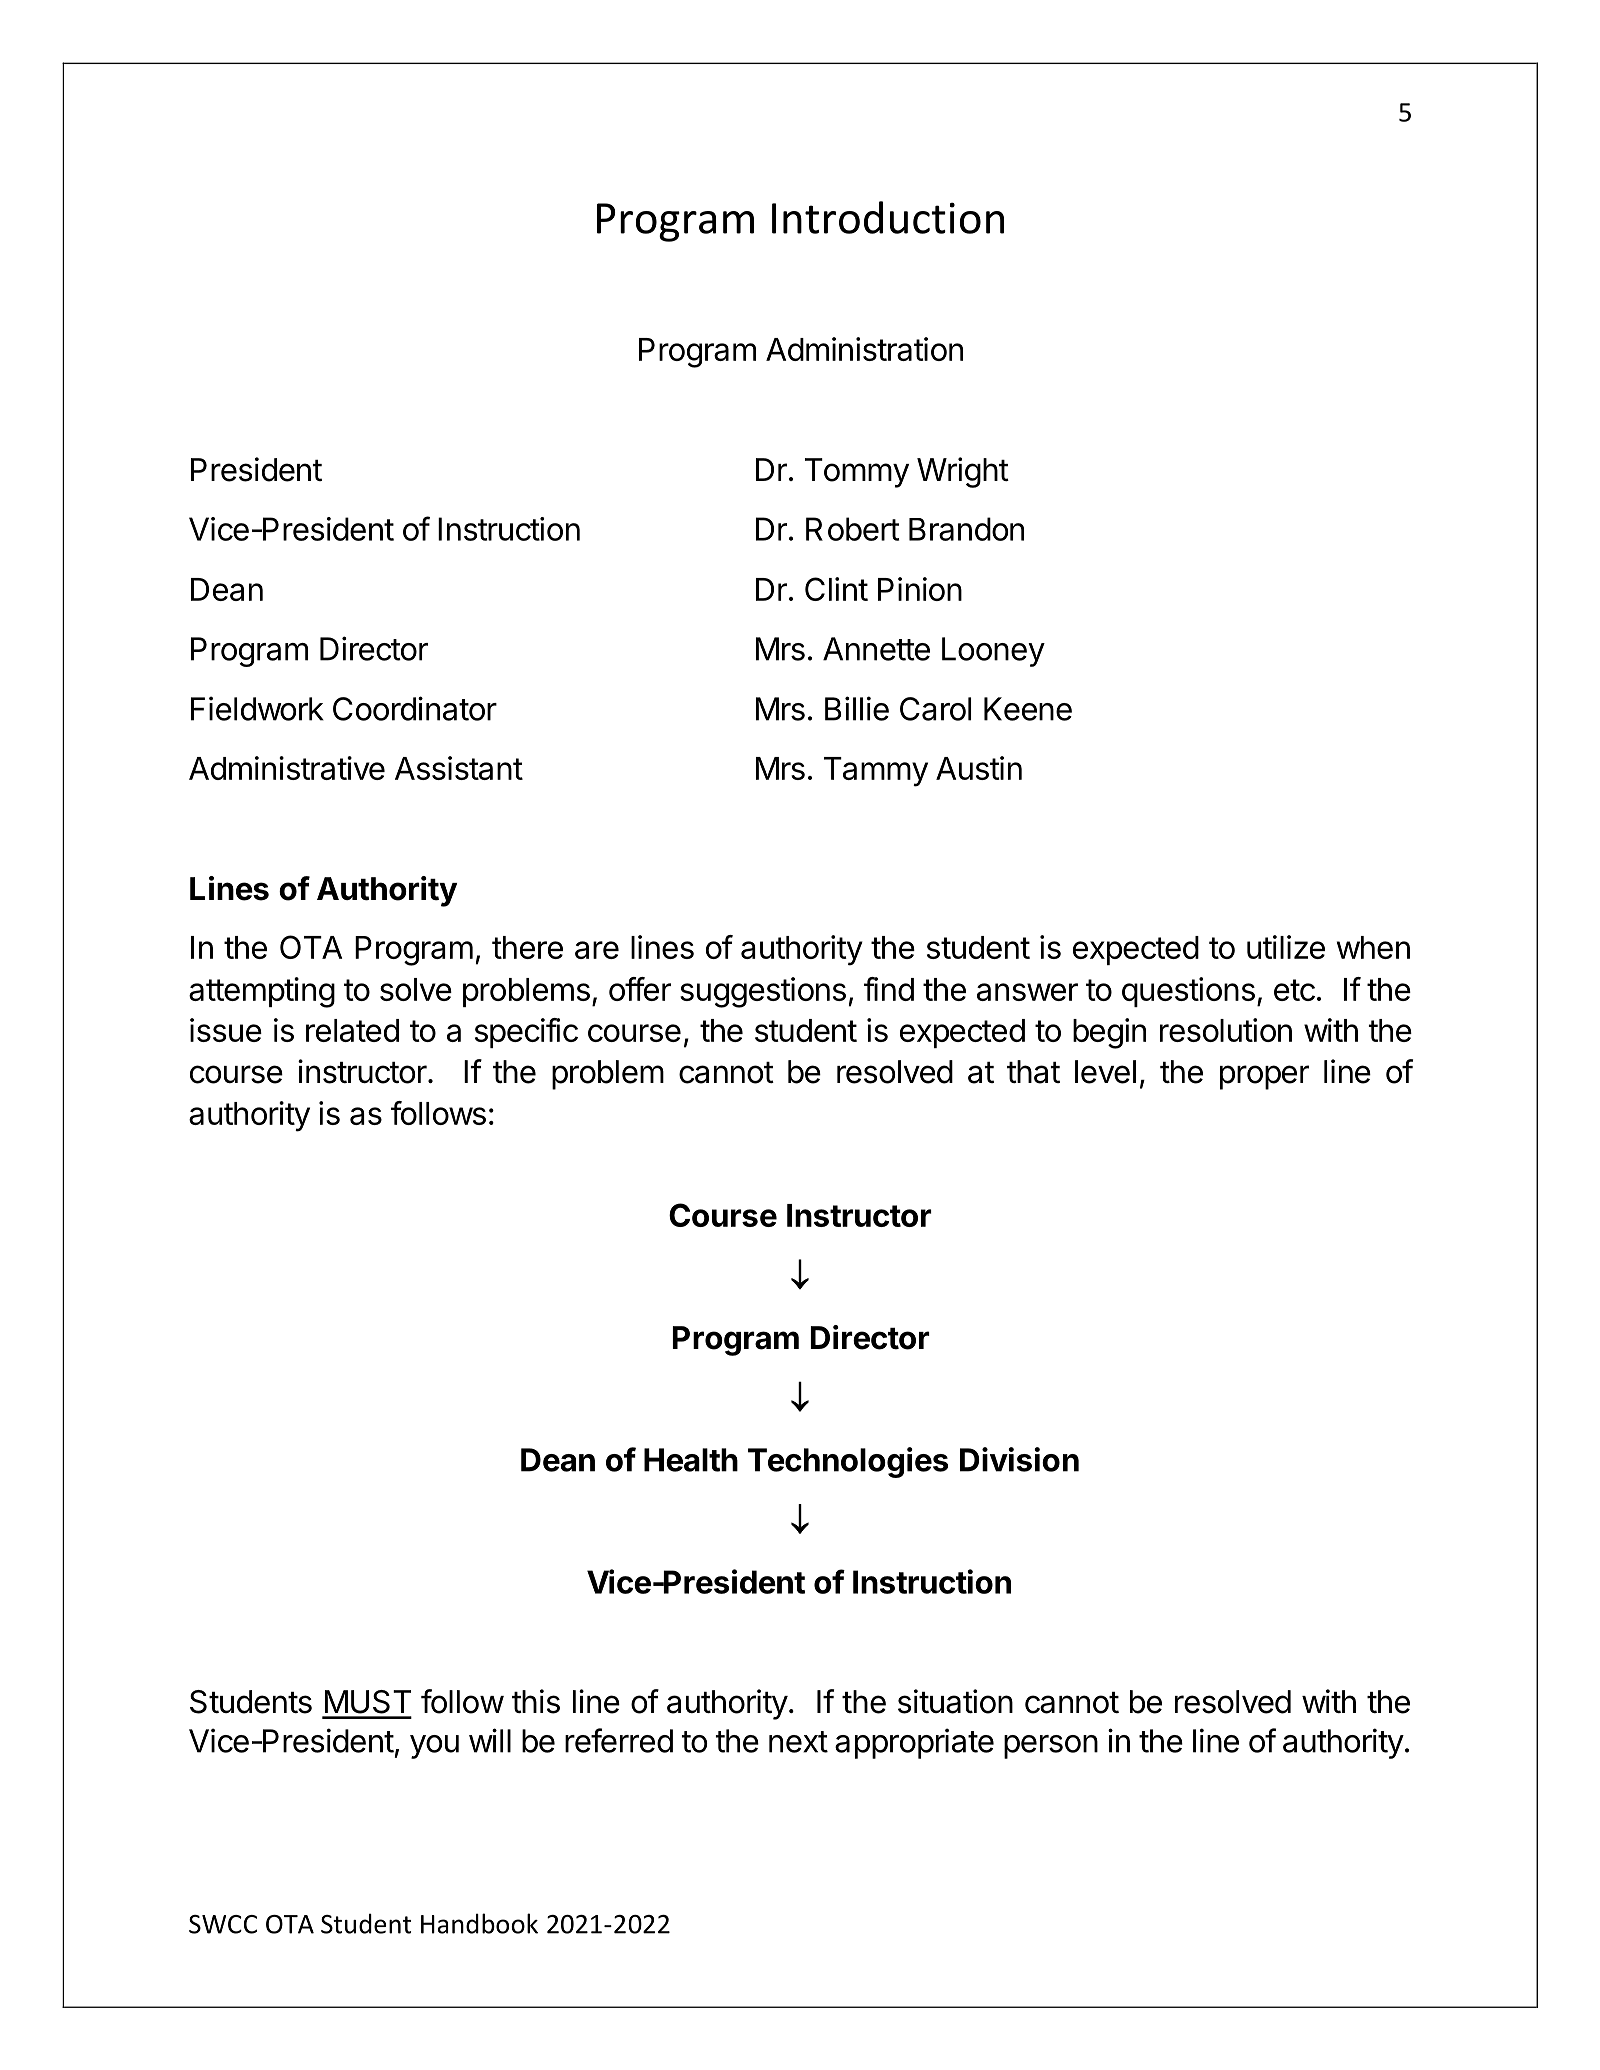  What do you see at coordinates (352, 1030) in the page?
I see `related` at bounding box center [352, 1030].
